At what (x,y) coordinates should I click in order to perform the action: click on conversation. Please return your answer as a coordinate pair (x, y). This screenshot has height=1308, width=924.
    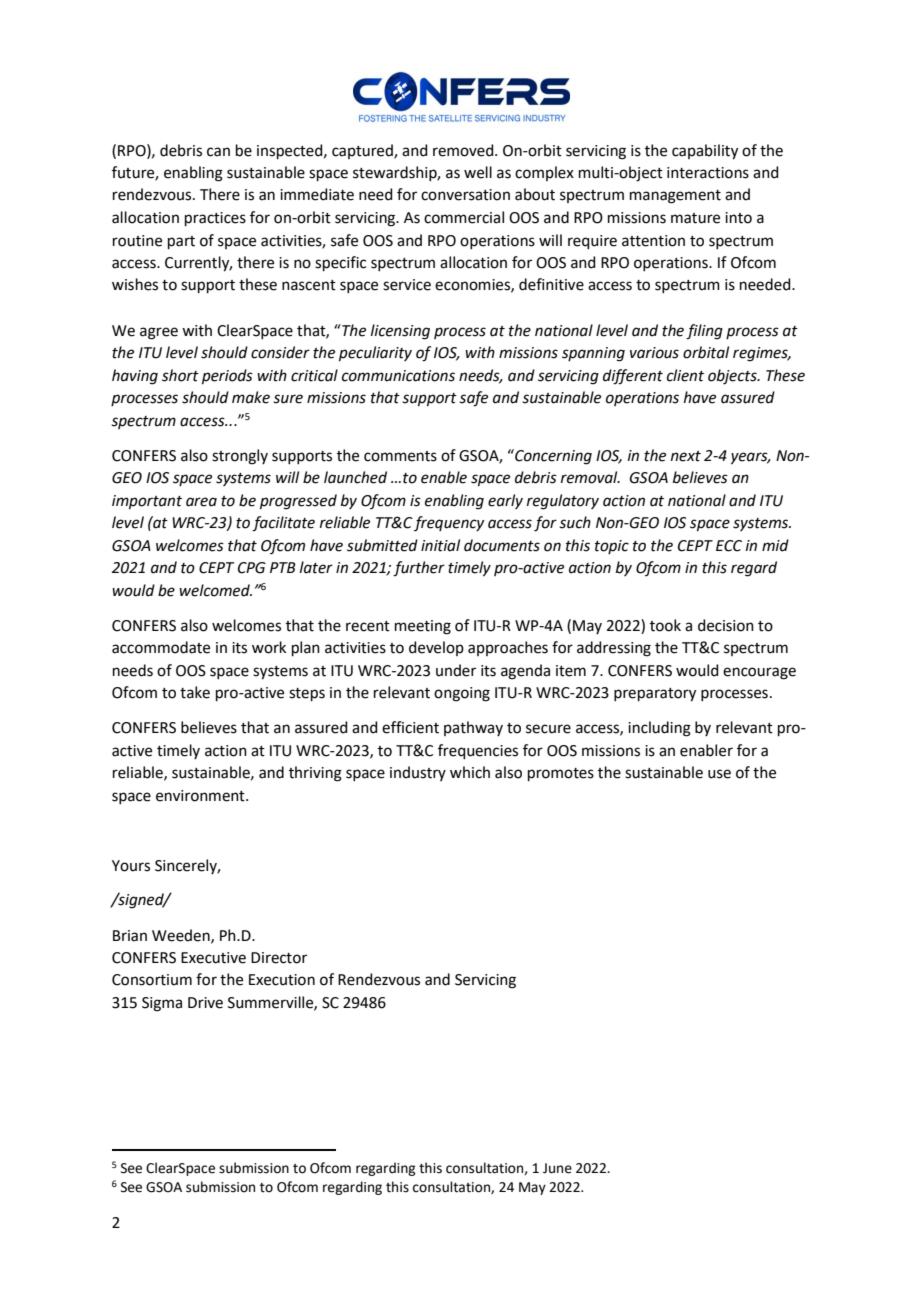
    Looking at the image, I should click on (465, 195).
